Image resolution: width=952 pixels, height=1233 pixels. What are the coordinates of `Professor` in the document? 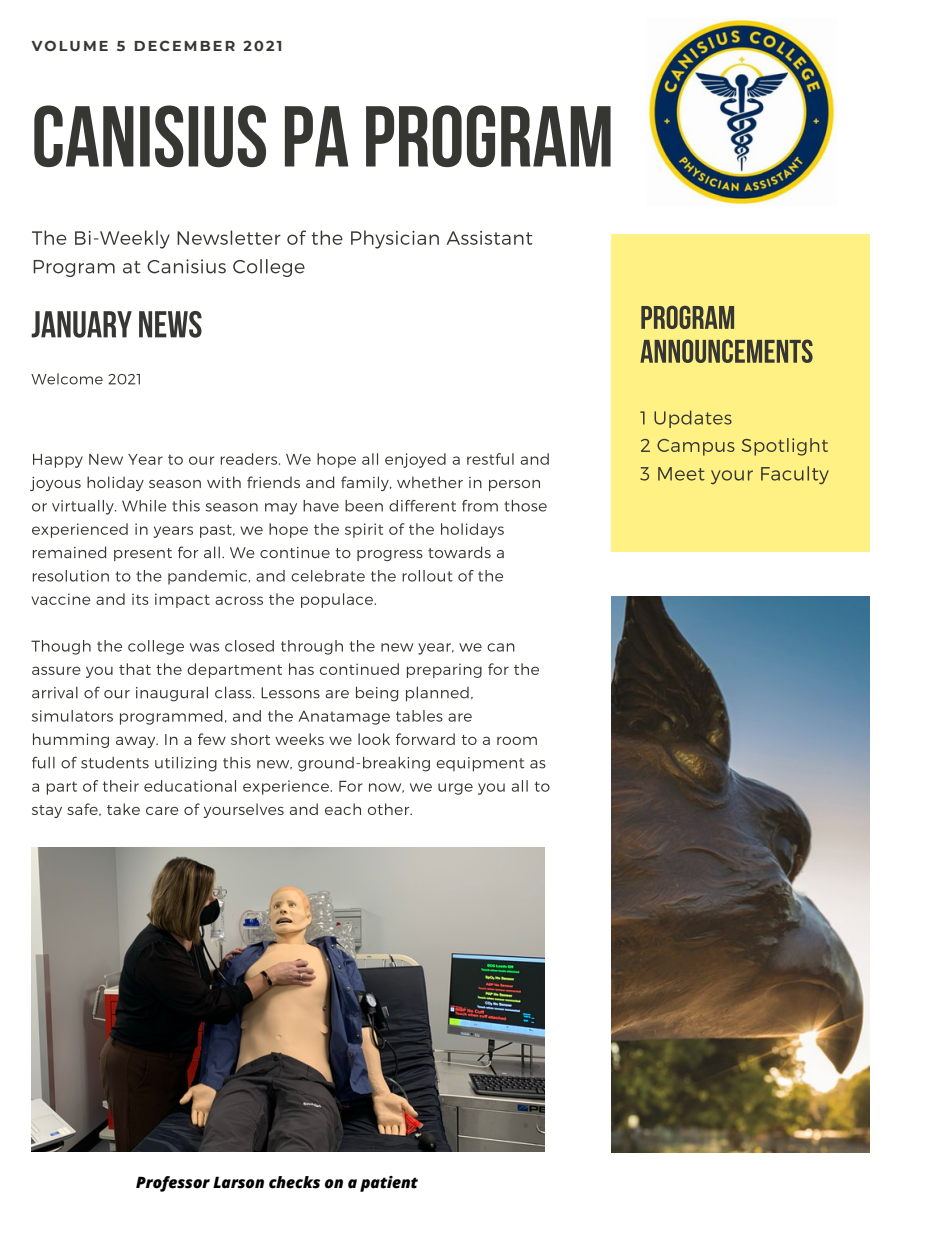 It's located at (173, 1184).
